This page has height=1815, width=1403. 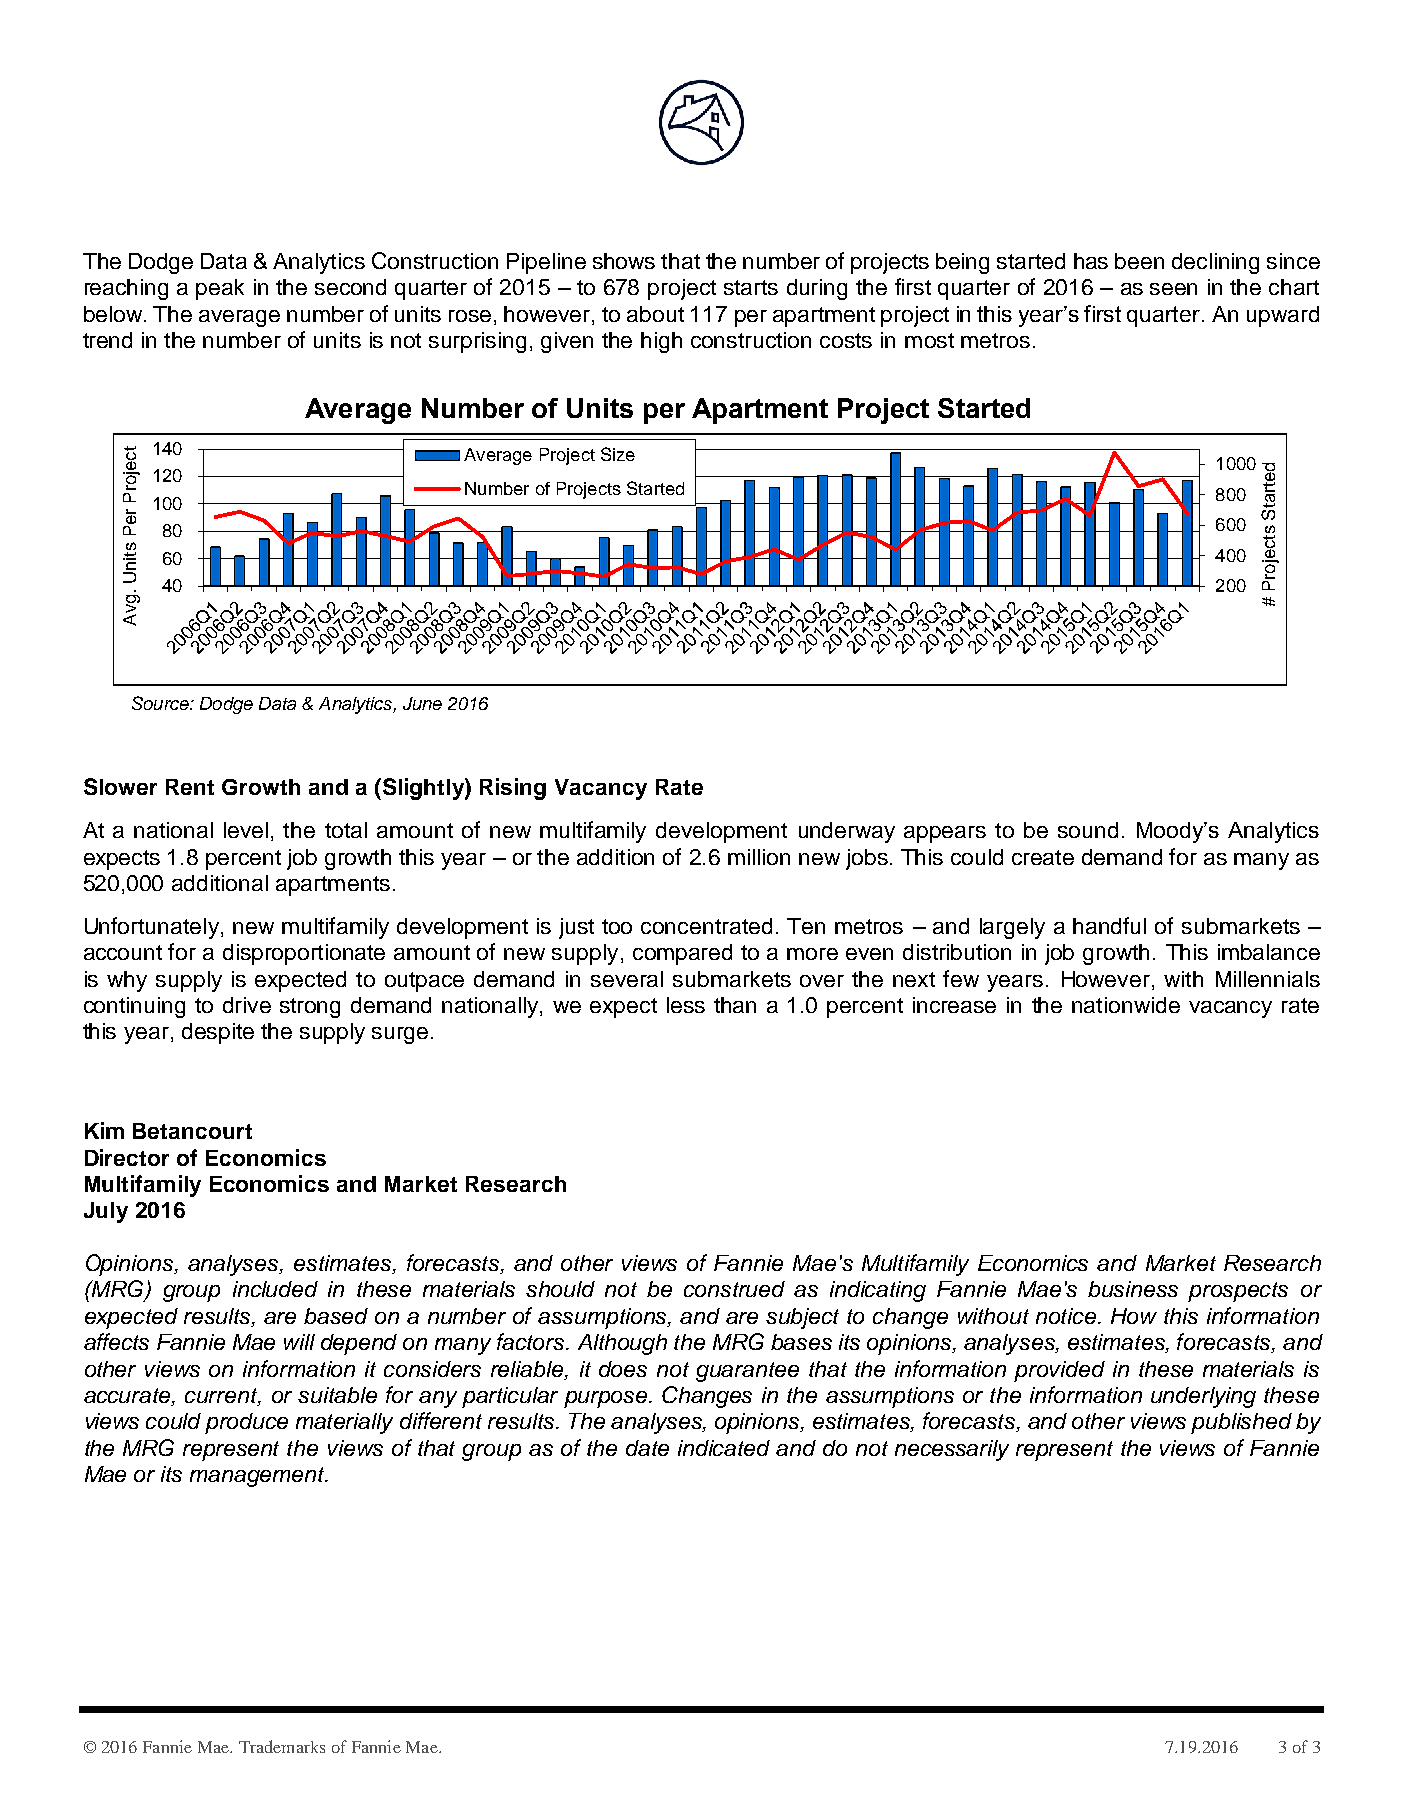 What do you see at coordinates (1173, 289) in the page?
I see `seen` at bounding box center [1173, 289].
